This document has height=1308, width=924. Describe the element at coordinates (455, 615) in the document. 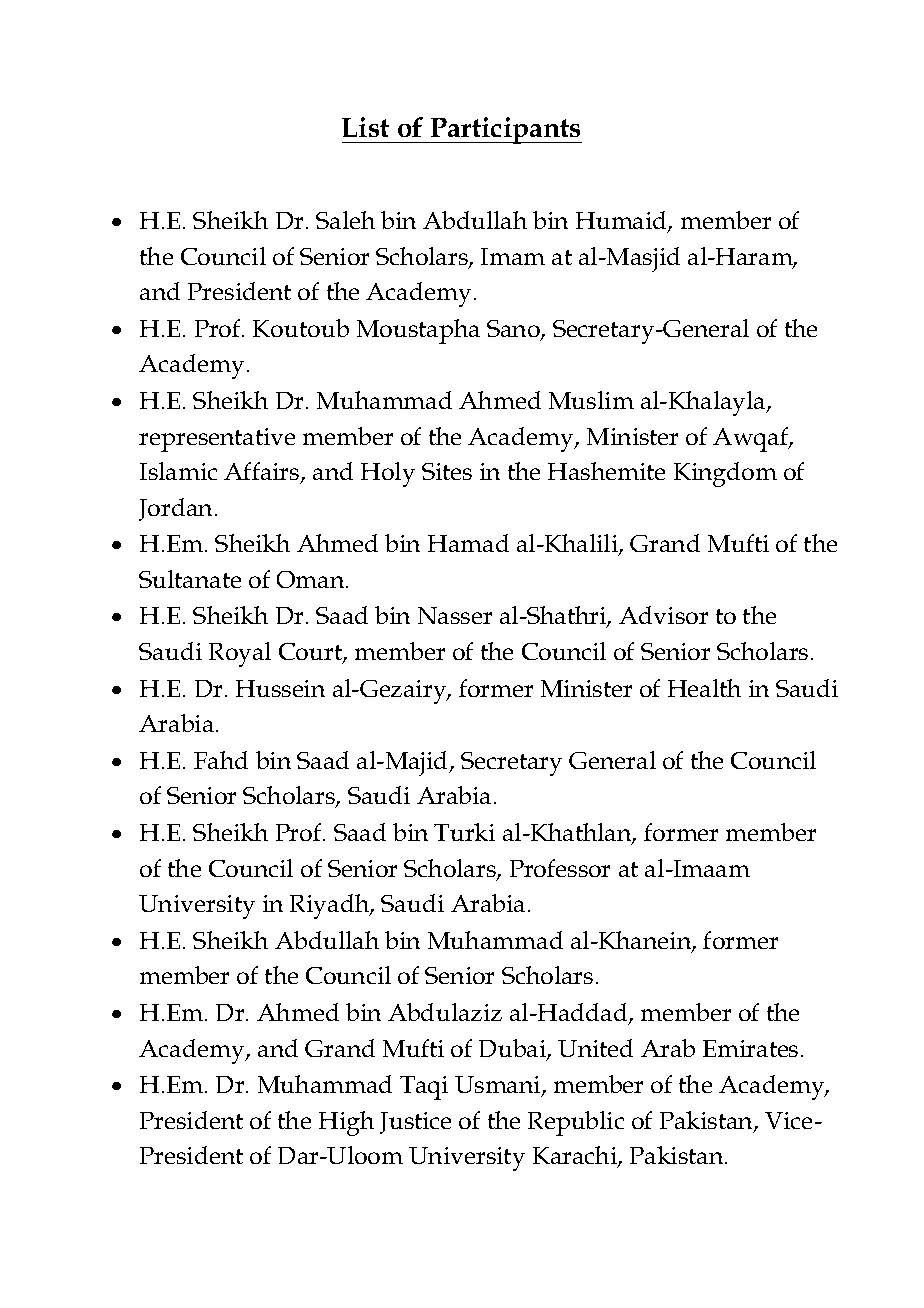

I see `Nasser` at that location.
